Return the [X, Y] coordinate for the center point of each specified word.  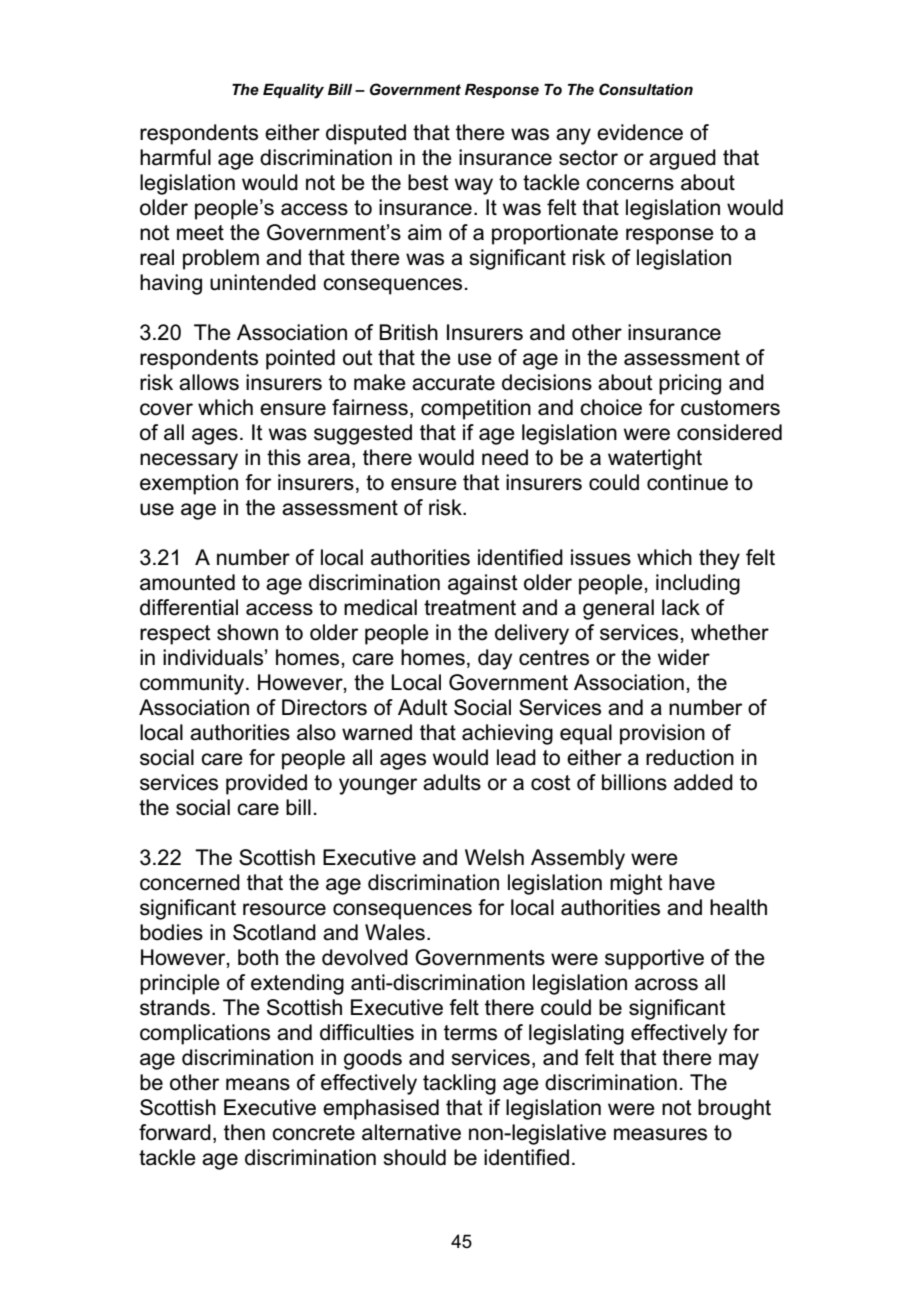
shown [247, 632]
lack [681, 607]
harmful [175, 157]
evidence [640, 132]
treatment [470, 608]
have [692, 882]
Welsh [494, 857]
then [244, 1132]
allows [209, 382]
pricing [690, 384]
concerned [190, 882]
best [428, 182]
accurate [453, 383]
